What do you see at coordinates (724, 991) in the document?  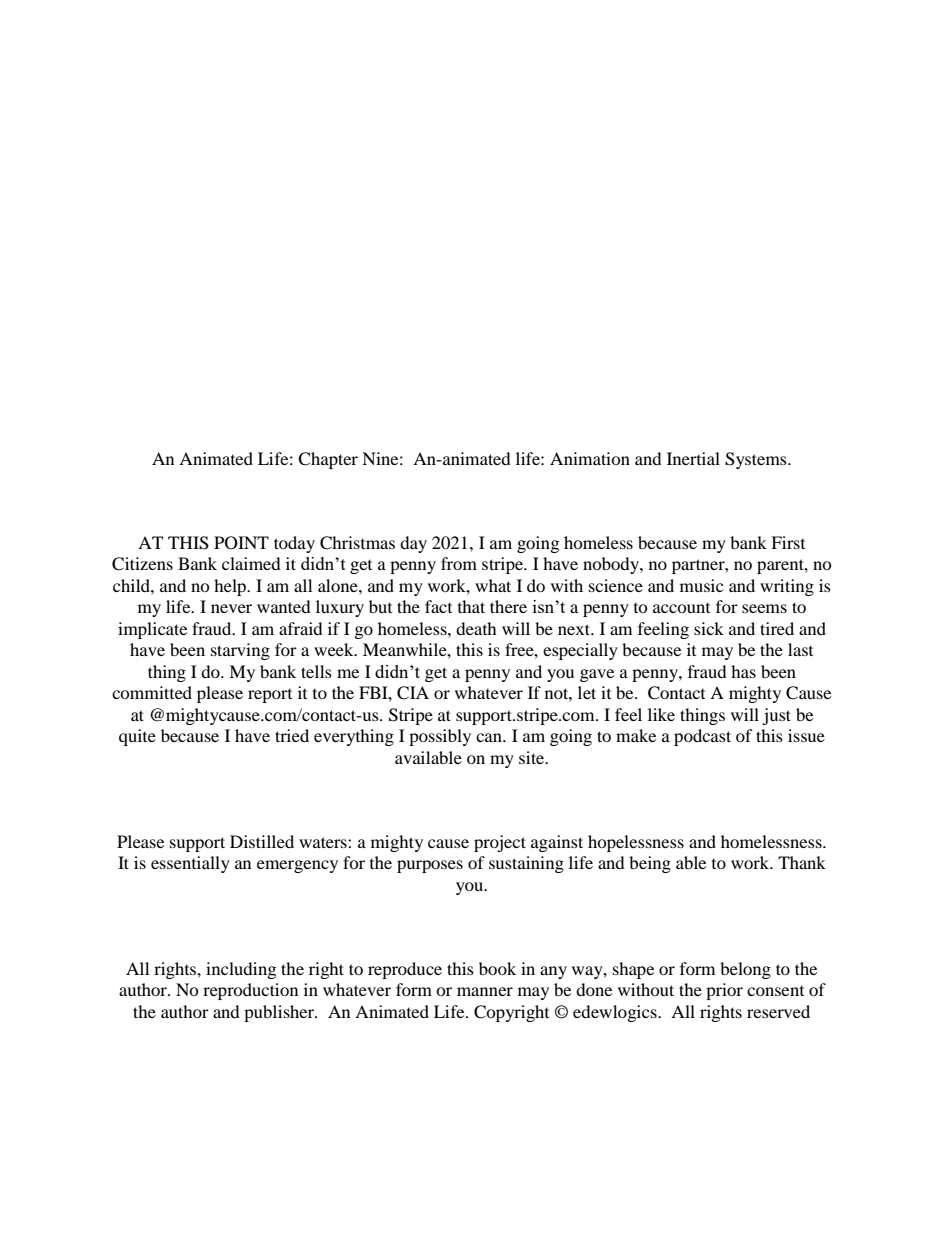 I see `prior` at bounding box center [724, 991].
